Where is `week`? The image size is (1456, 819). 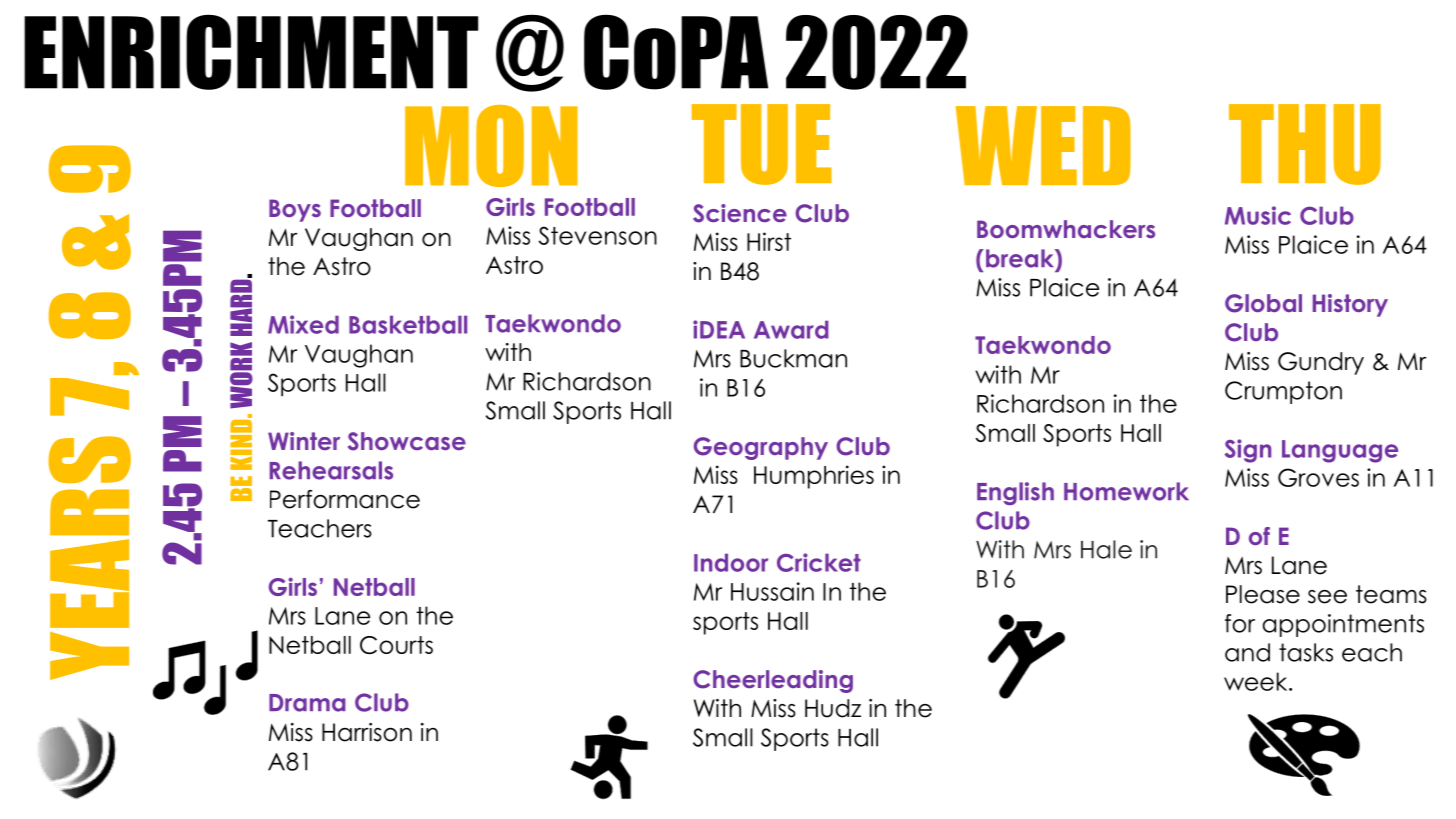
week is located at coordinates (1257, 681).
